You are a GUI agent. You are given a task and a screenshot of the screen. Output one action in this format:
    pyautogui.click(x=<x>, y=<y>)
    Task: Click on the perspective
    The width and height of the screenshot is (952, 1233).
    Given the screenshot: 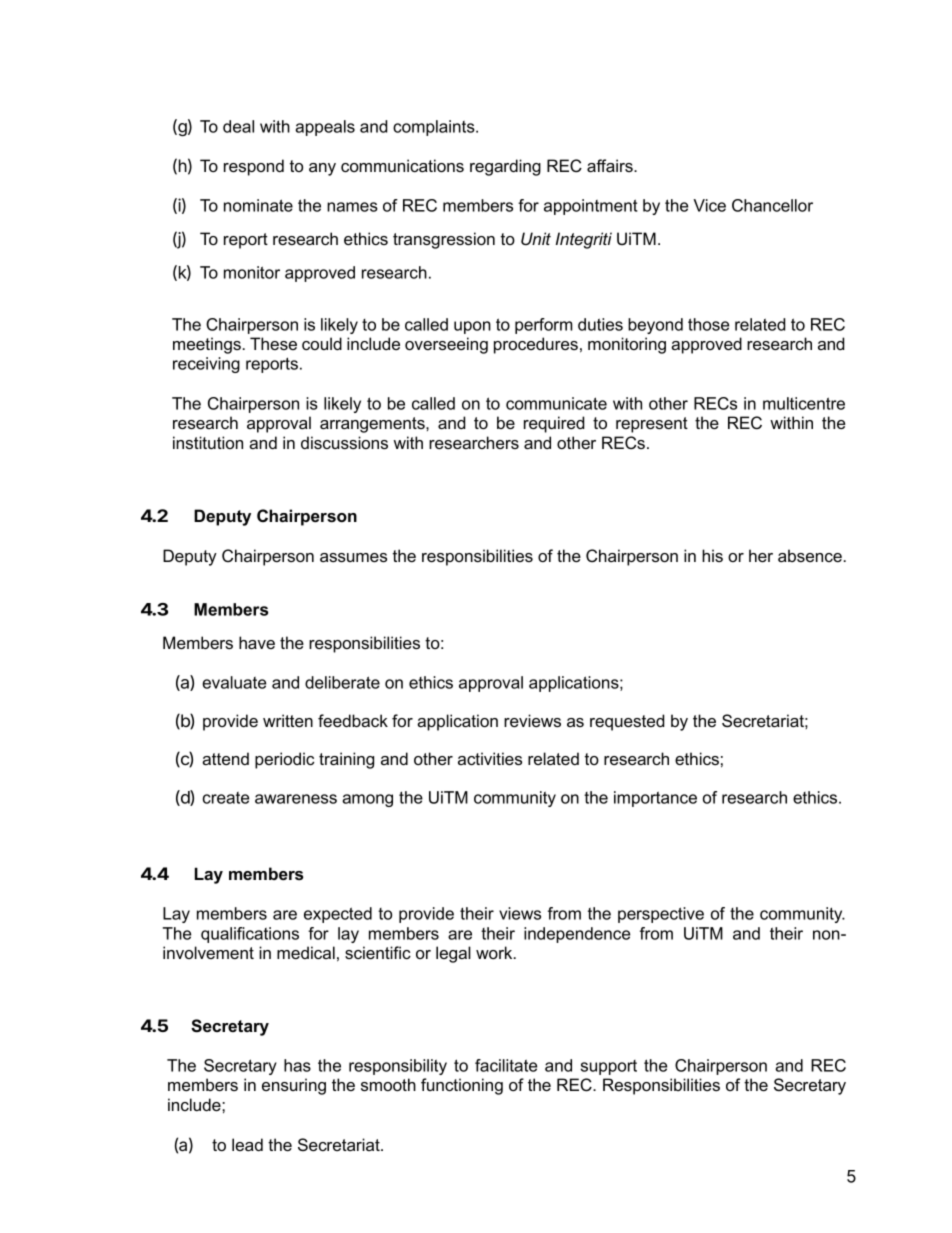 What is the action you would take?
    pyautogui.click(x=661, y=915)
